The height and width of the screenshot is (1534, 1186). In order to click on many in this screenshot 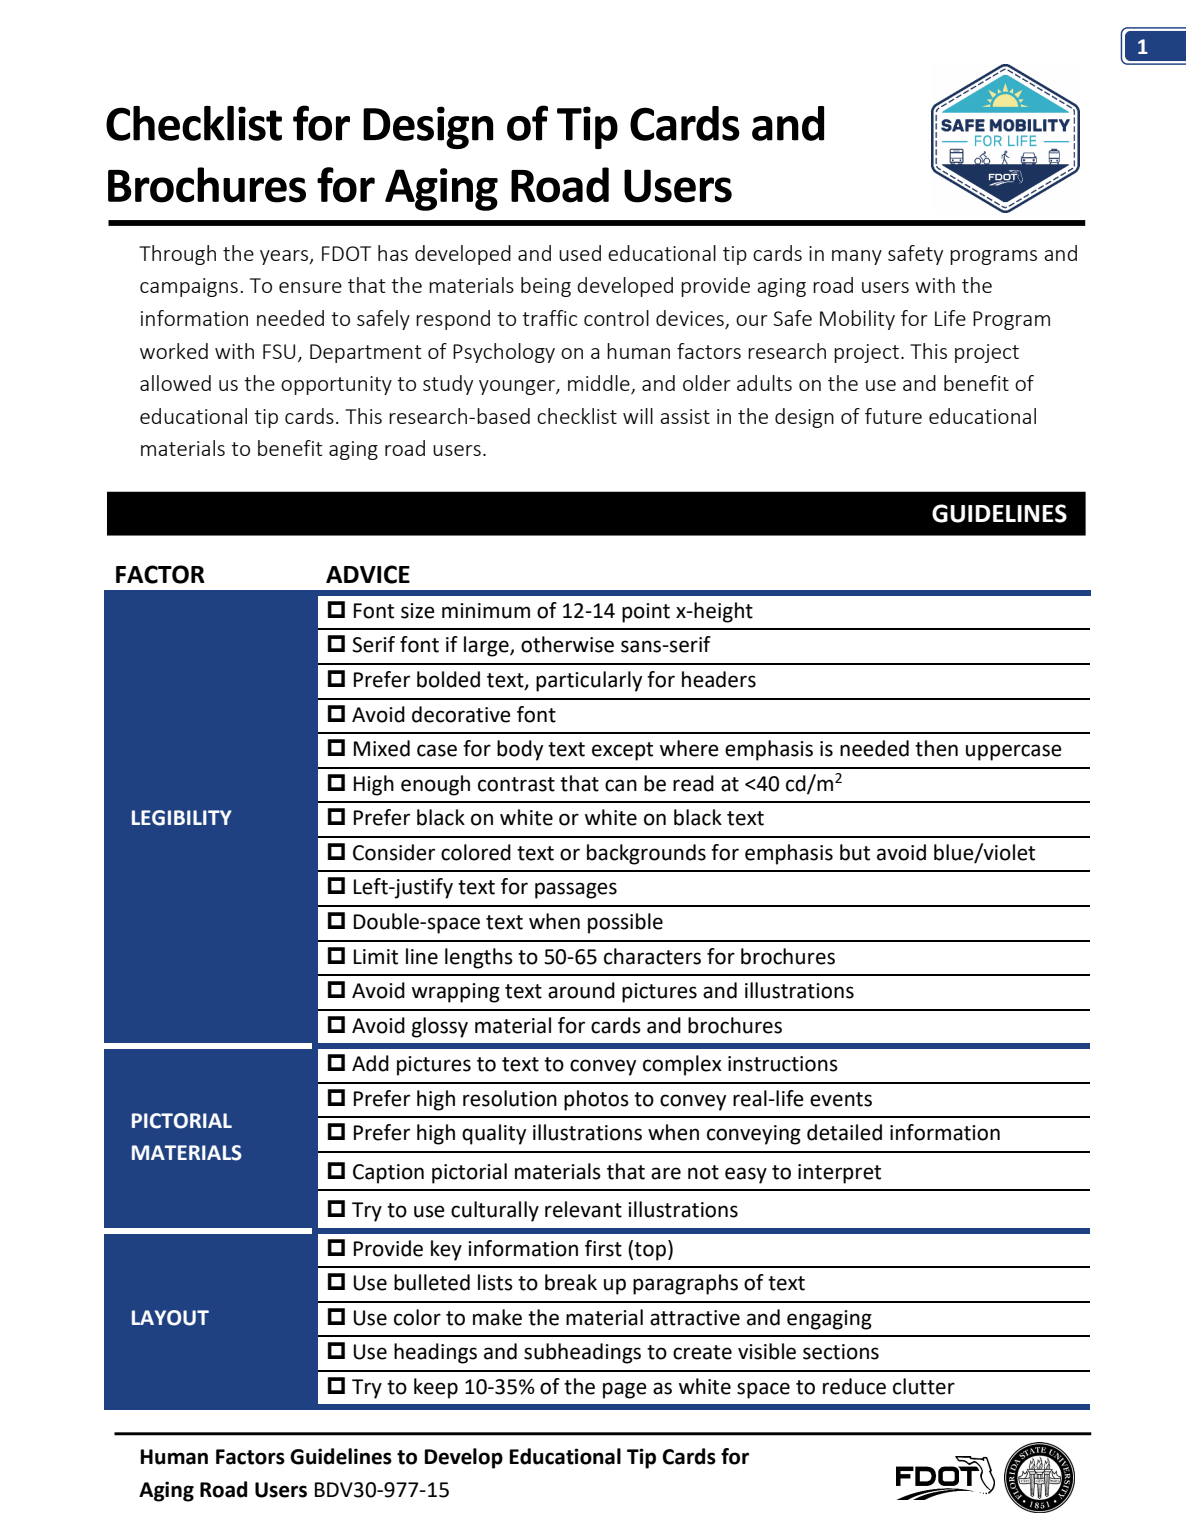, I will do `click(857, 257)`.
